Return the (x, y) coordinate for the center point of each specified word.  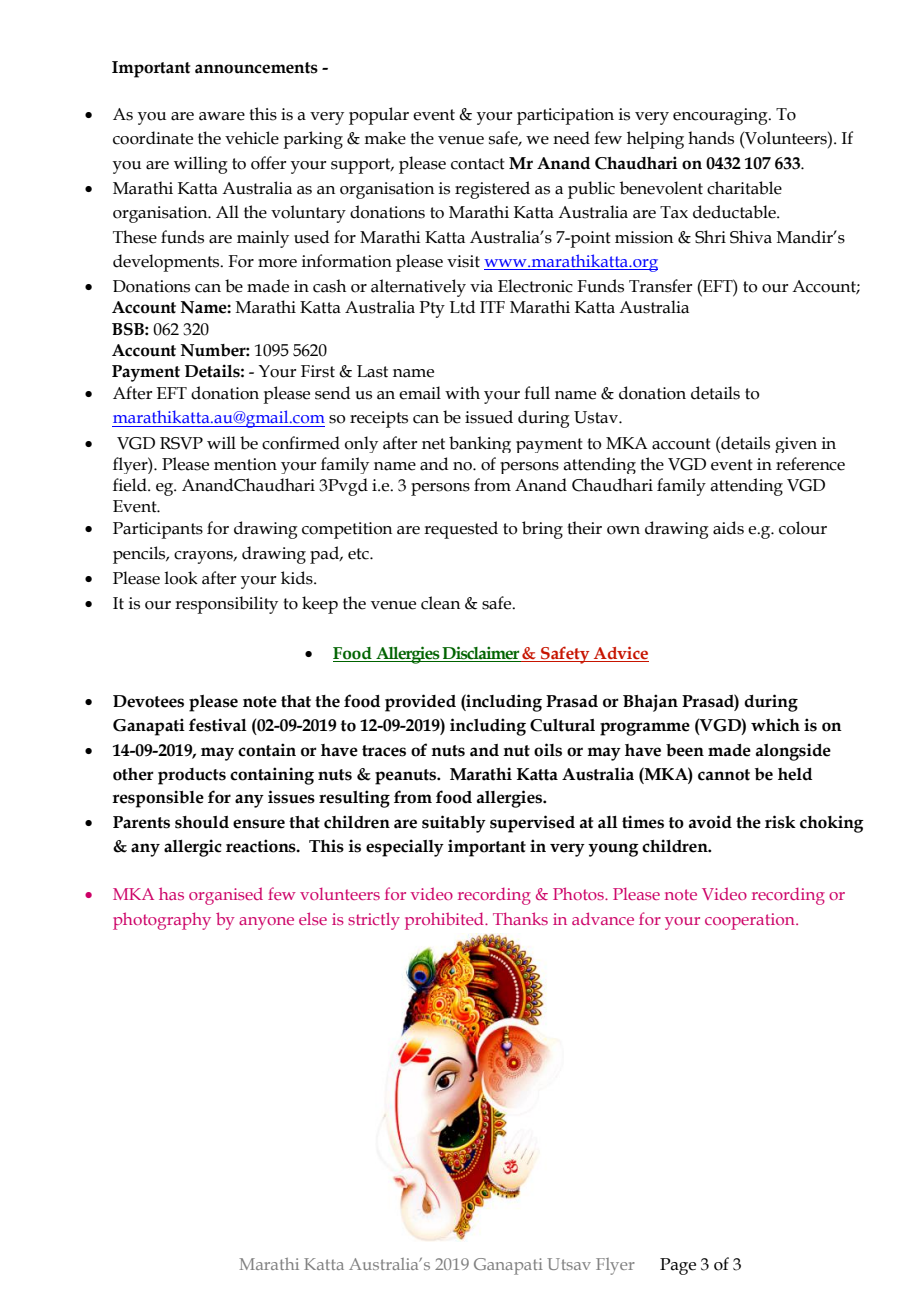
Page (678, 1266)
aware (222, 116)
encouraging (721, 116)
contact (478, 164)
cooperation (751, 921)
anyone (266, 923)
